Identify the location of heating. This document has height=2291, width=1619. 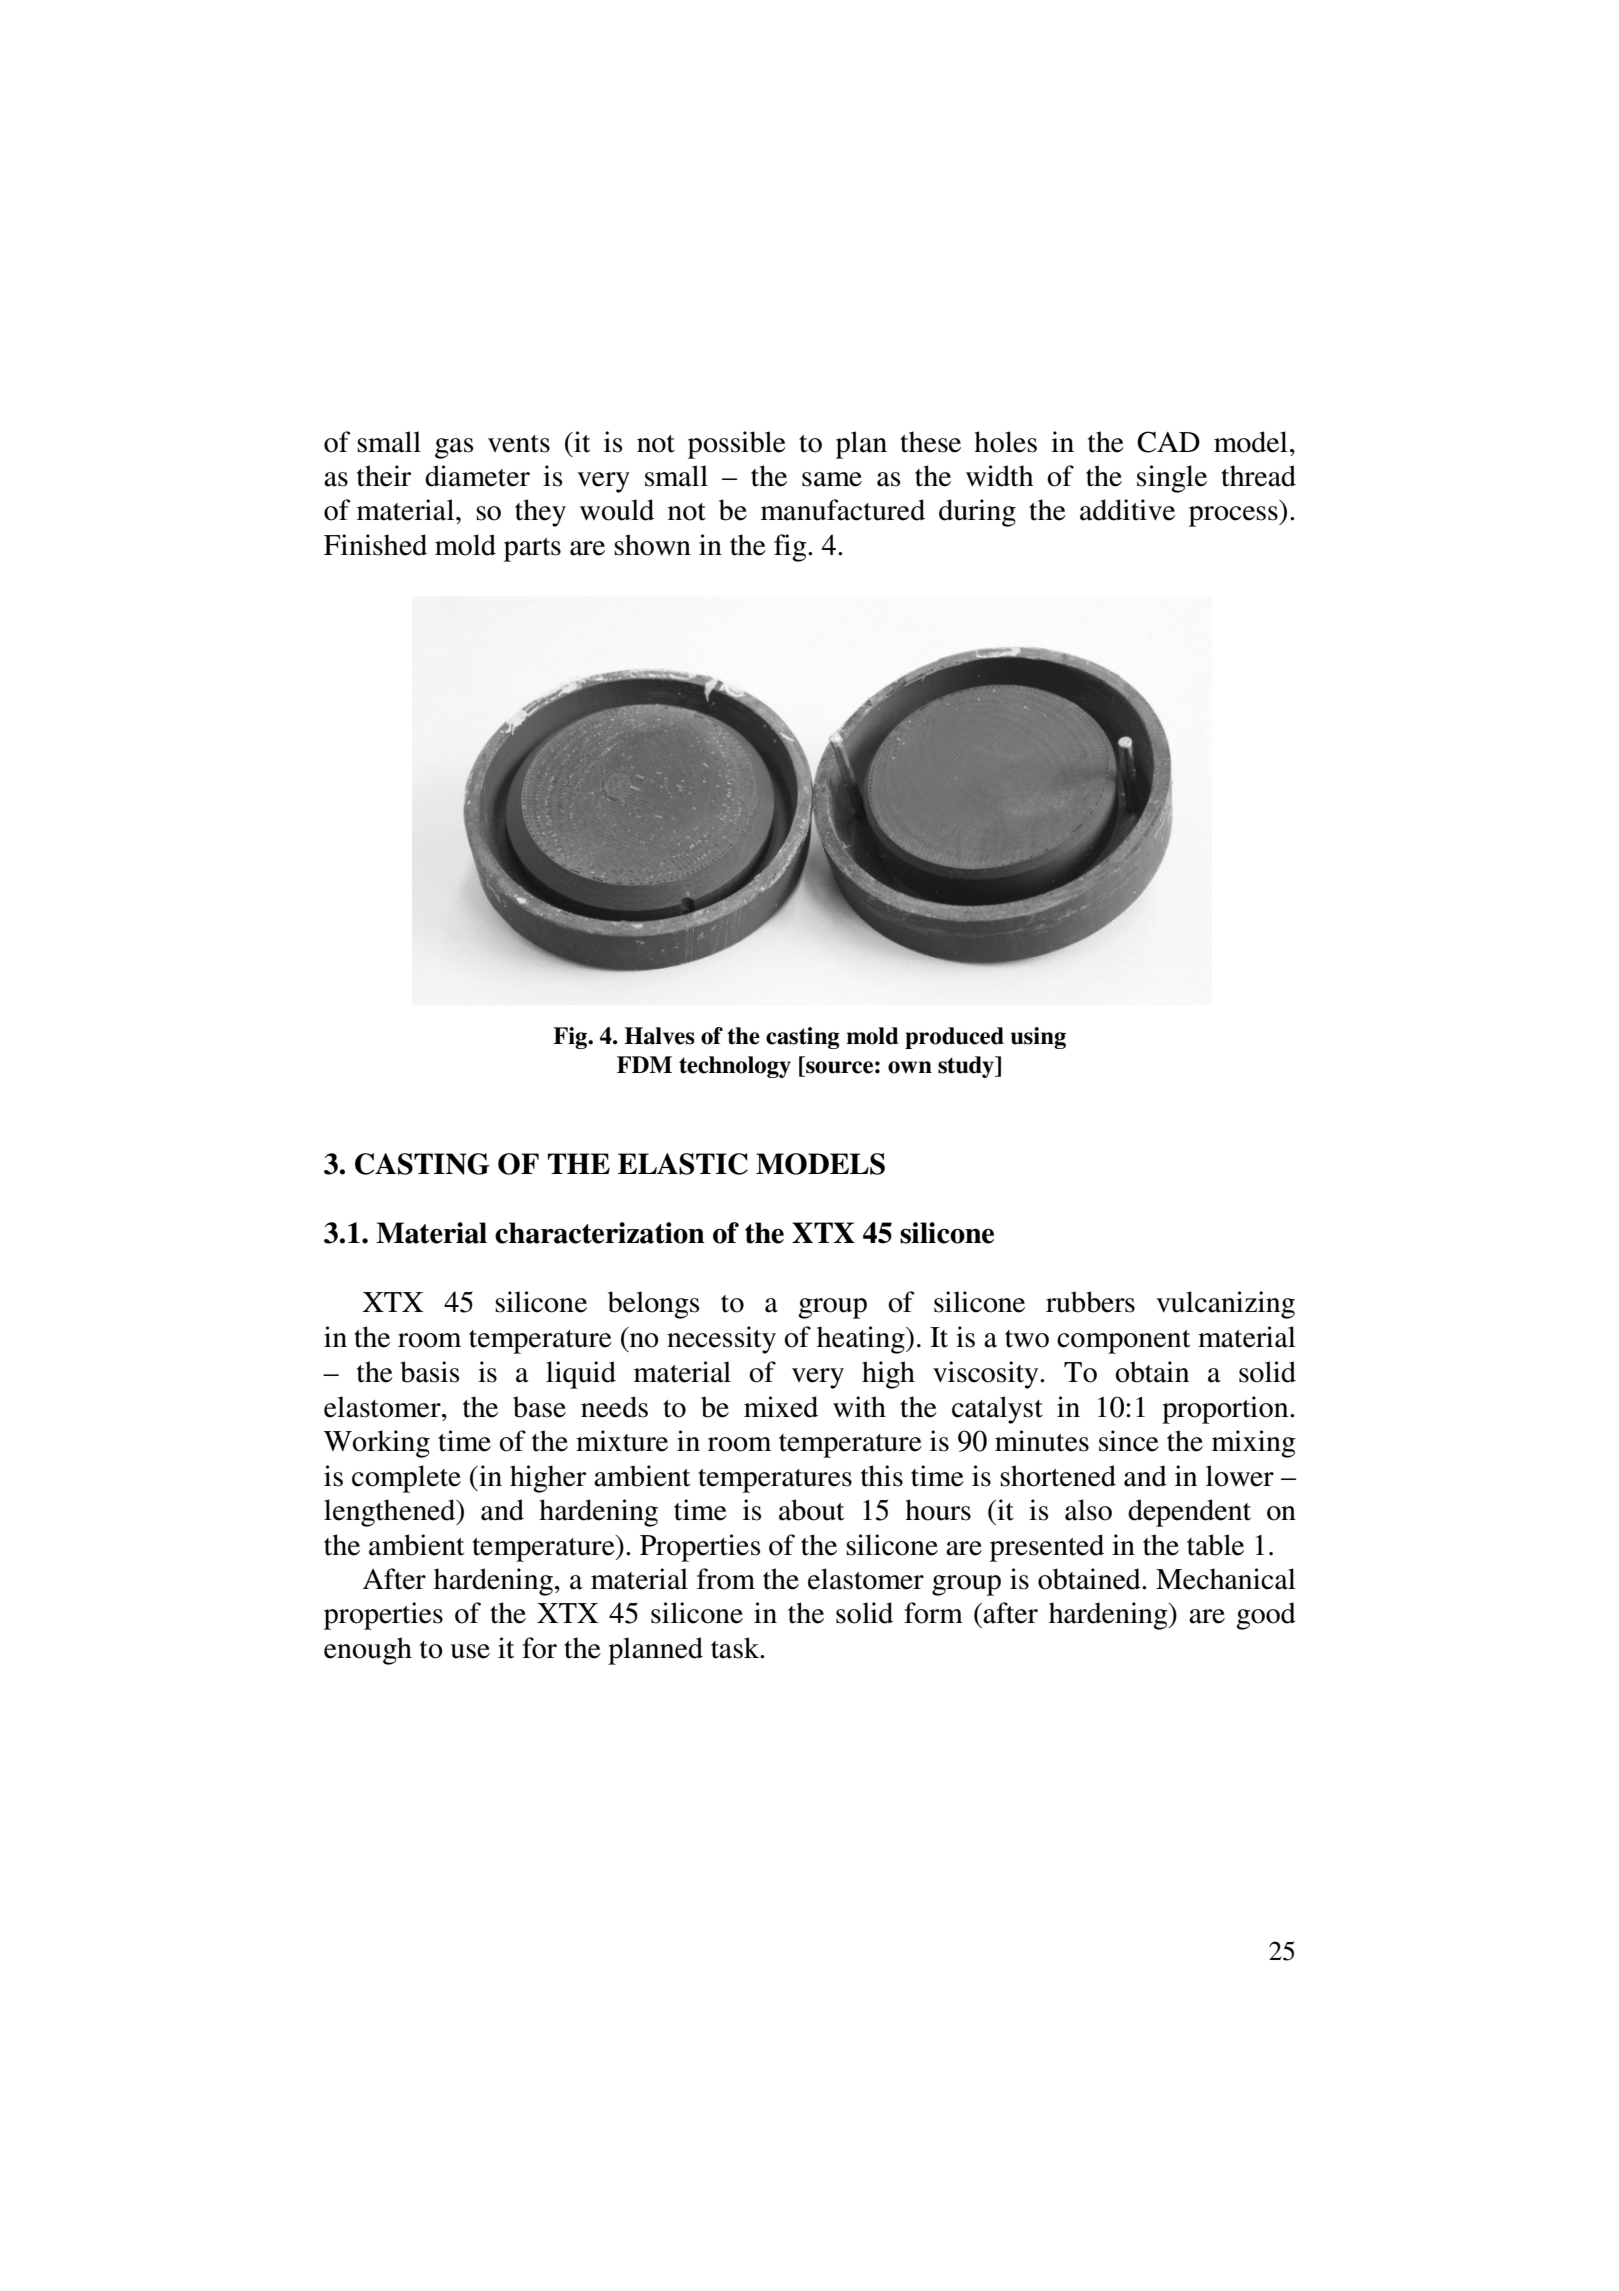
(862, 1340).
